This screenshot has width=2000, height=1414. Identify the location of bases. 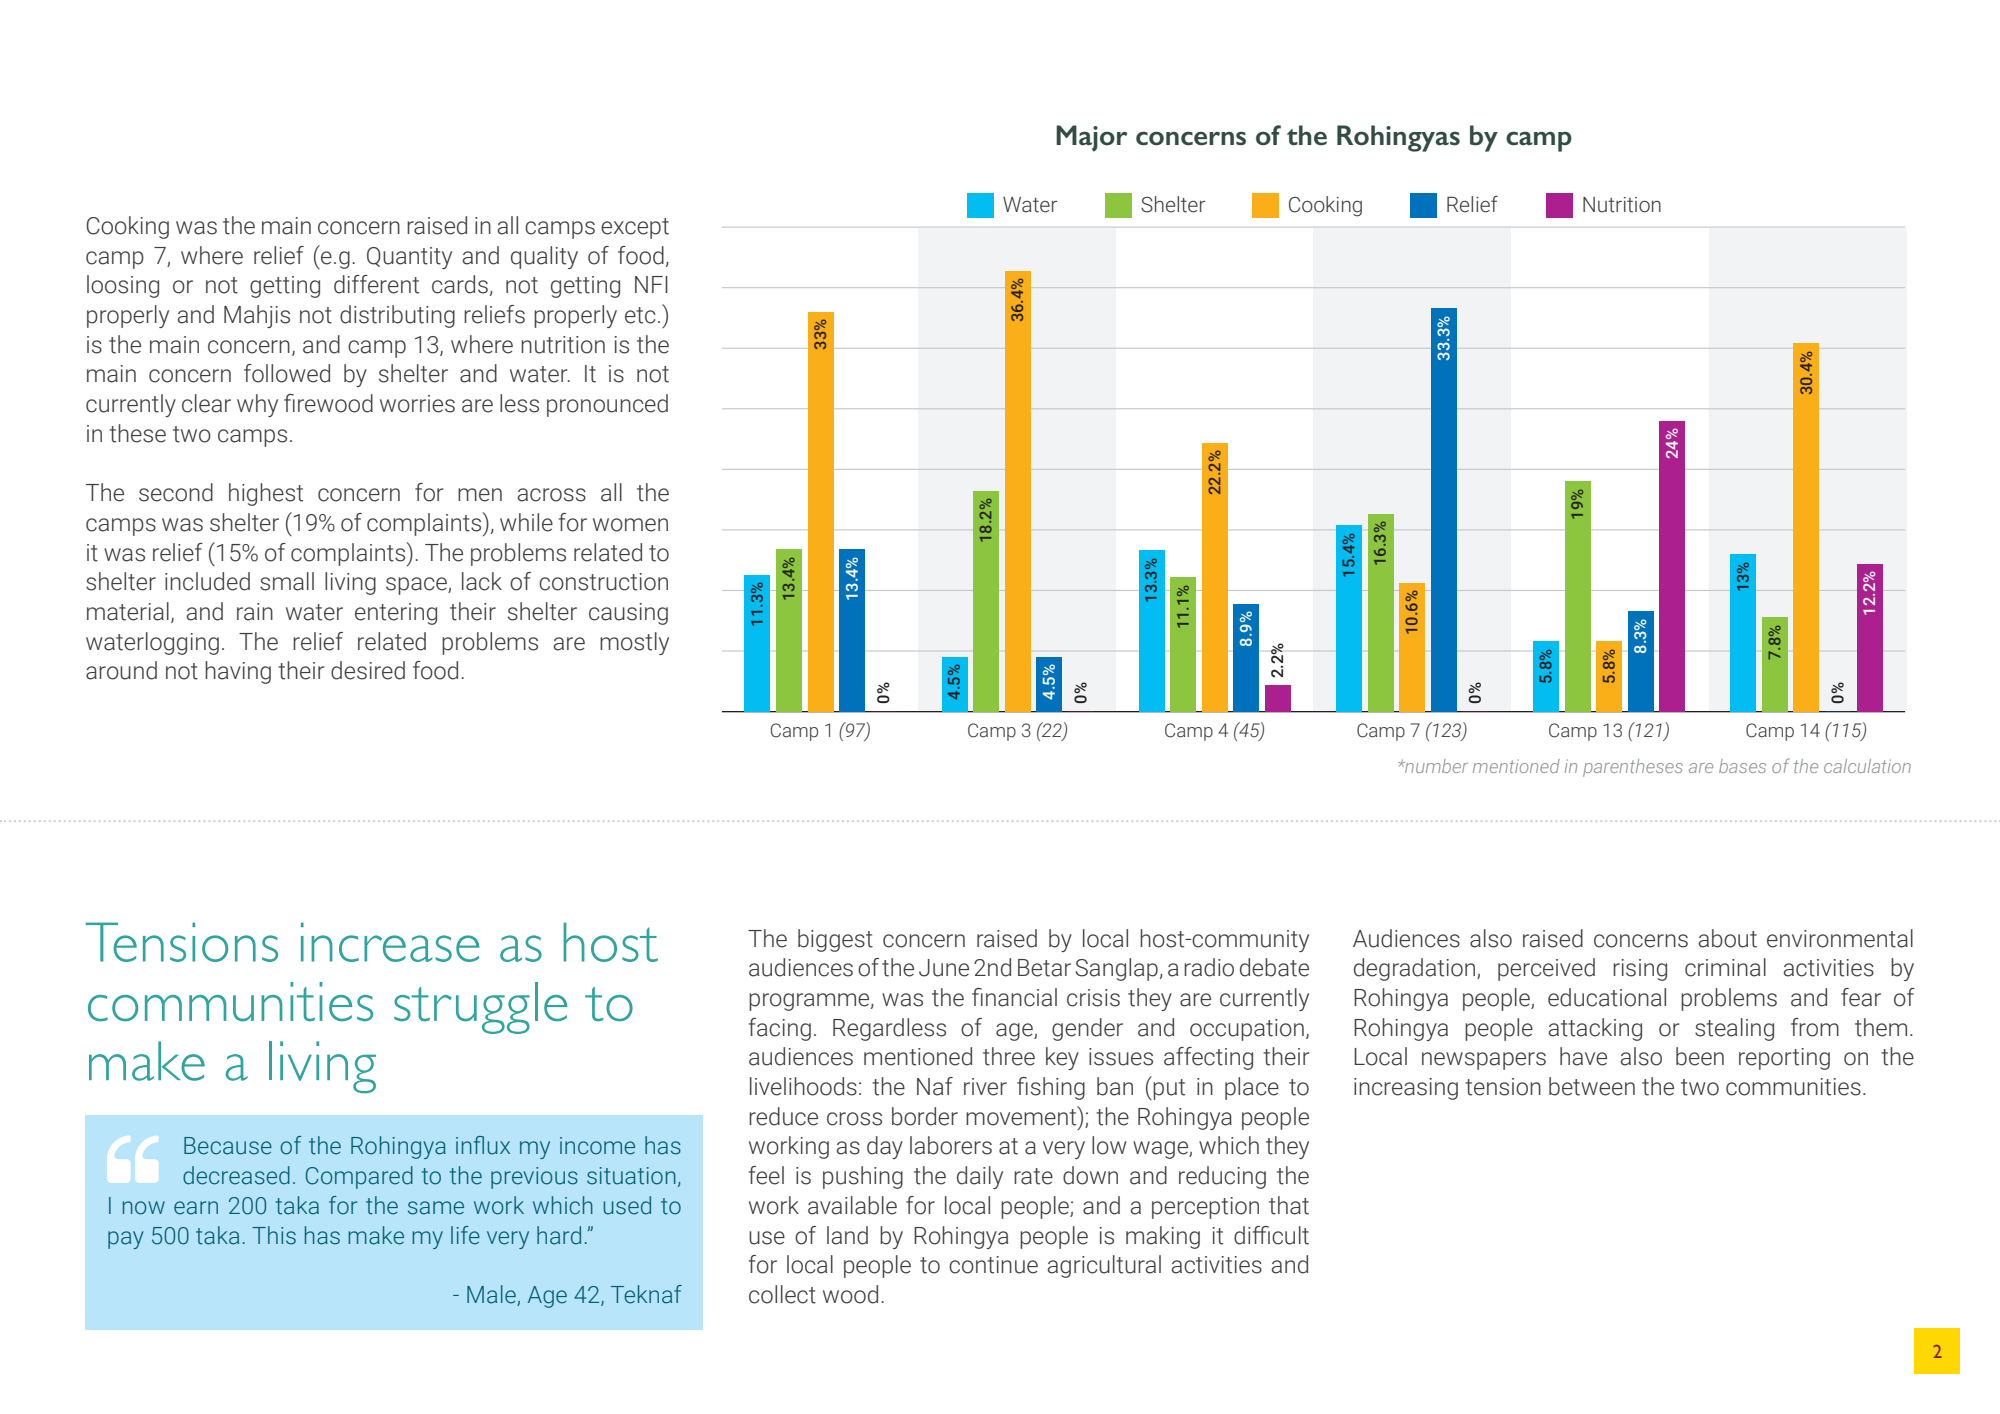
(1742, 766).
